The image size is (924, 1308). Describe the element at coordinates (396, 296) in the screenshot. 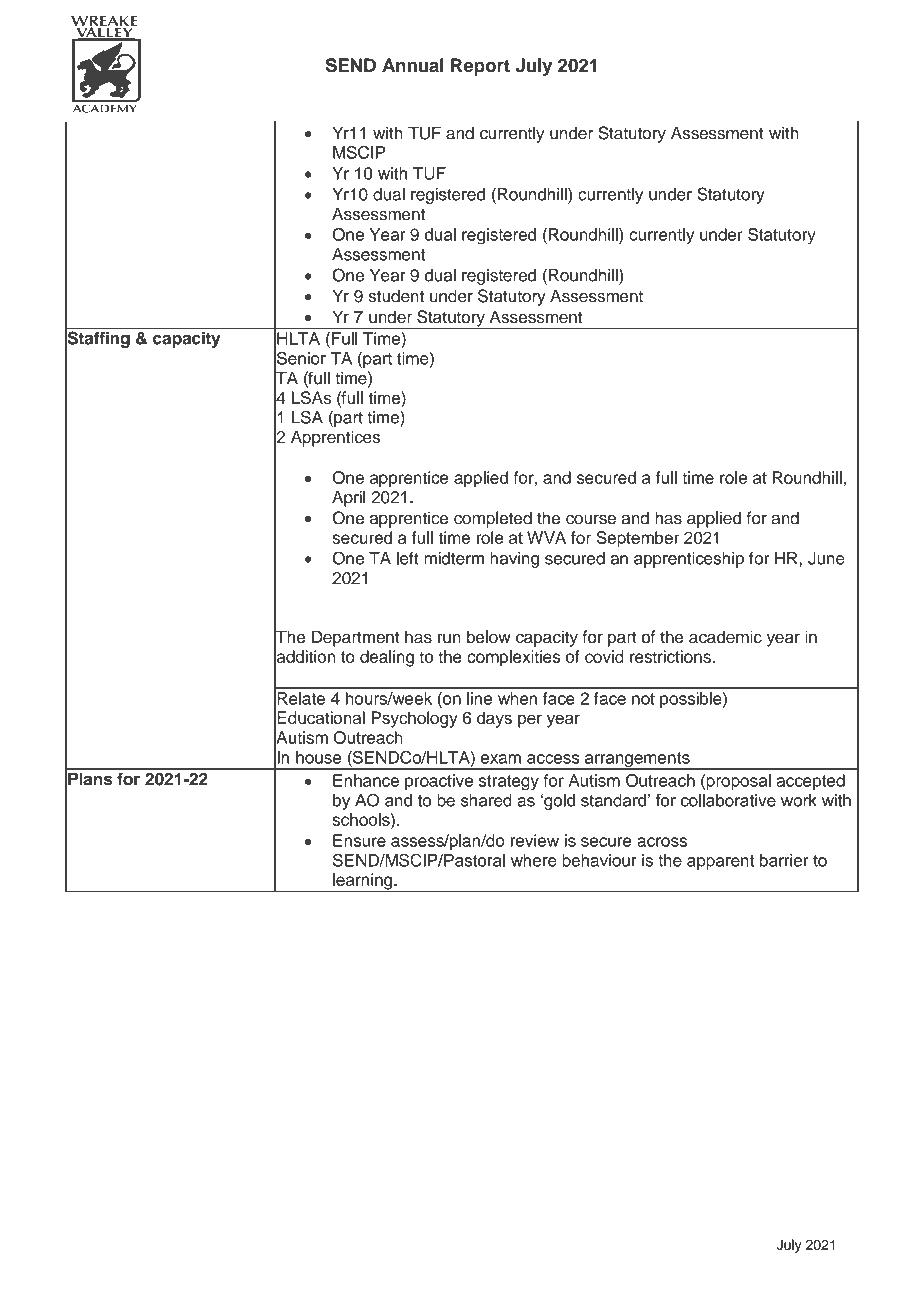

I see `student` at that location.
